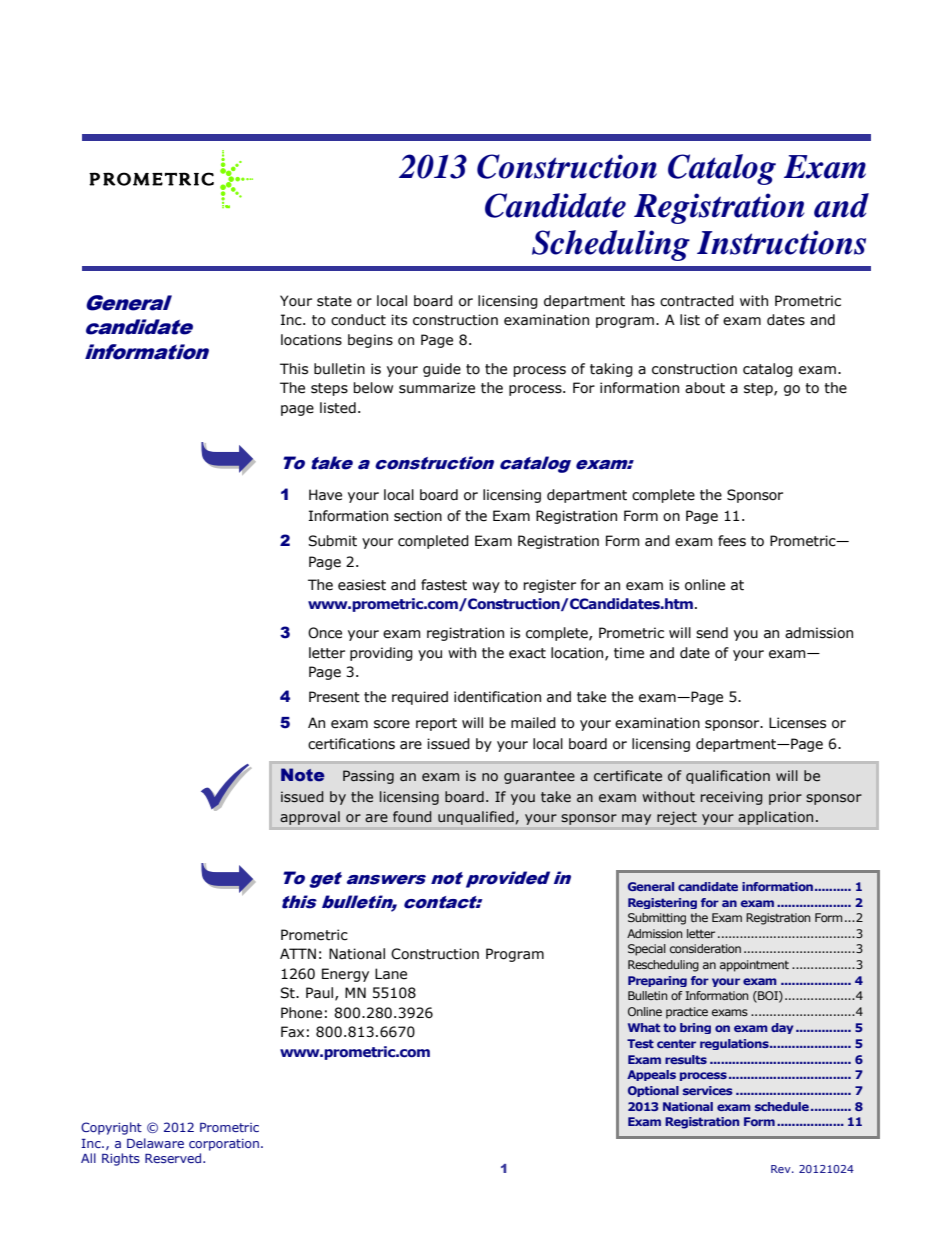 The height and width of the page is (1233, 952). I want to click on Present, so click(334, 697).
